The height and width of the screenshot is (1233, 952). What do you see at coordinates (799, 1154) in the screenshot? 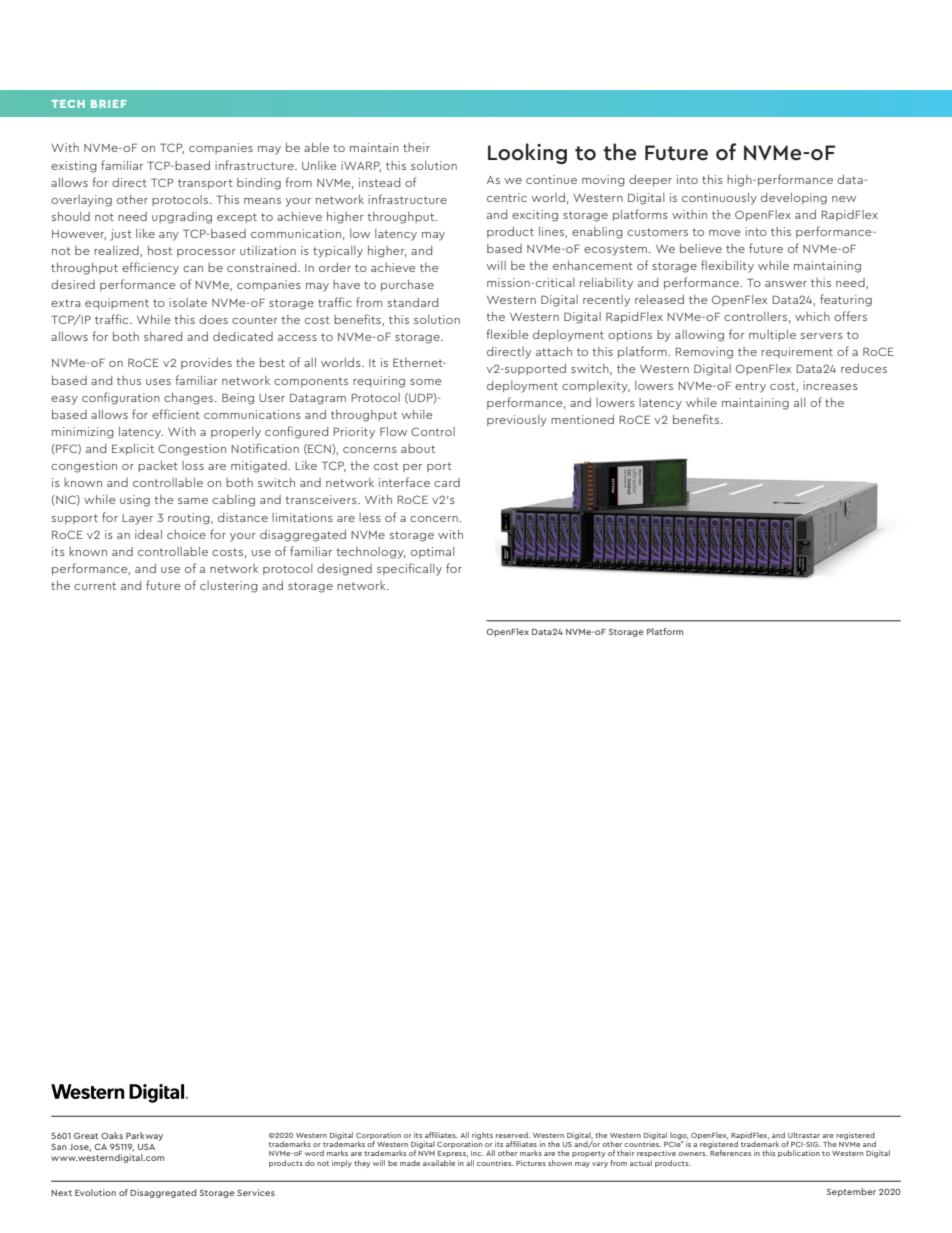
I see `publication` at bounding box center [799, 1154].
